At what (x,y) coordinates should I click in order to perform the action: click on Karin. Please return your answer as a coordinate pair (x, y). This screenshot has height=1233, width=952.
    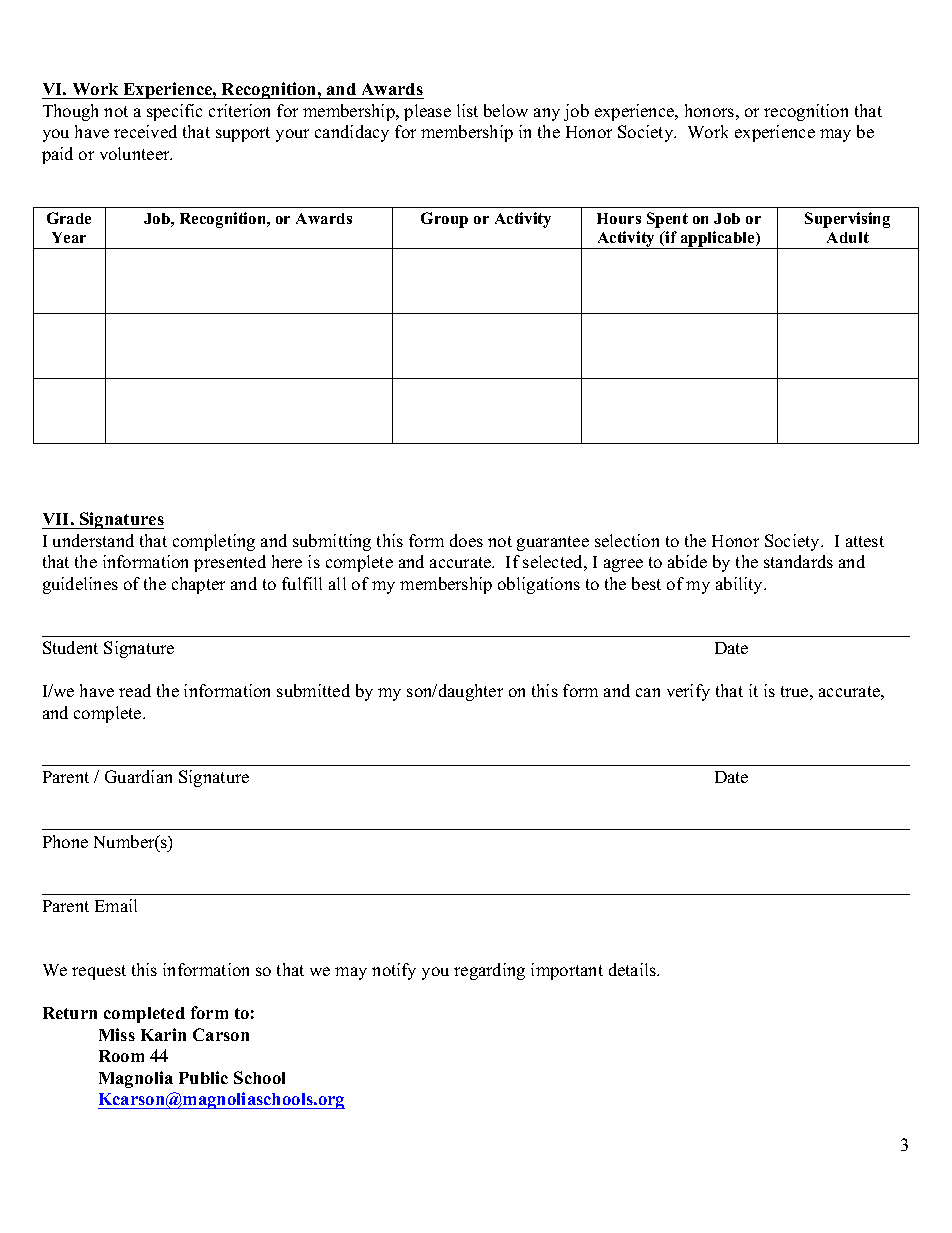
    Looking at the image, I should click on (163, 1034).
